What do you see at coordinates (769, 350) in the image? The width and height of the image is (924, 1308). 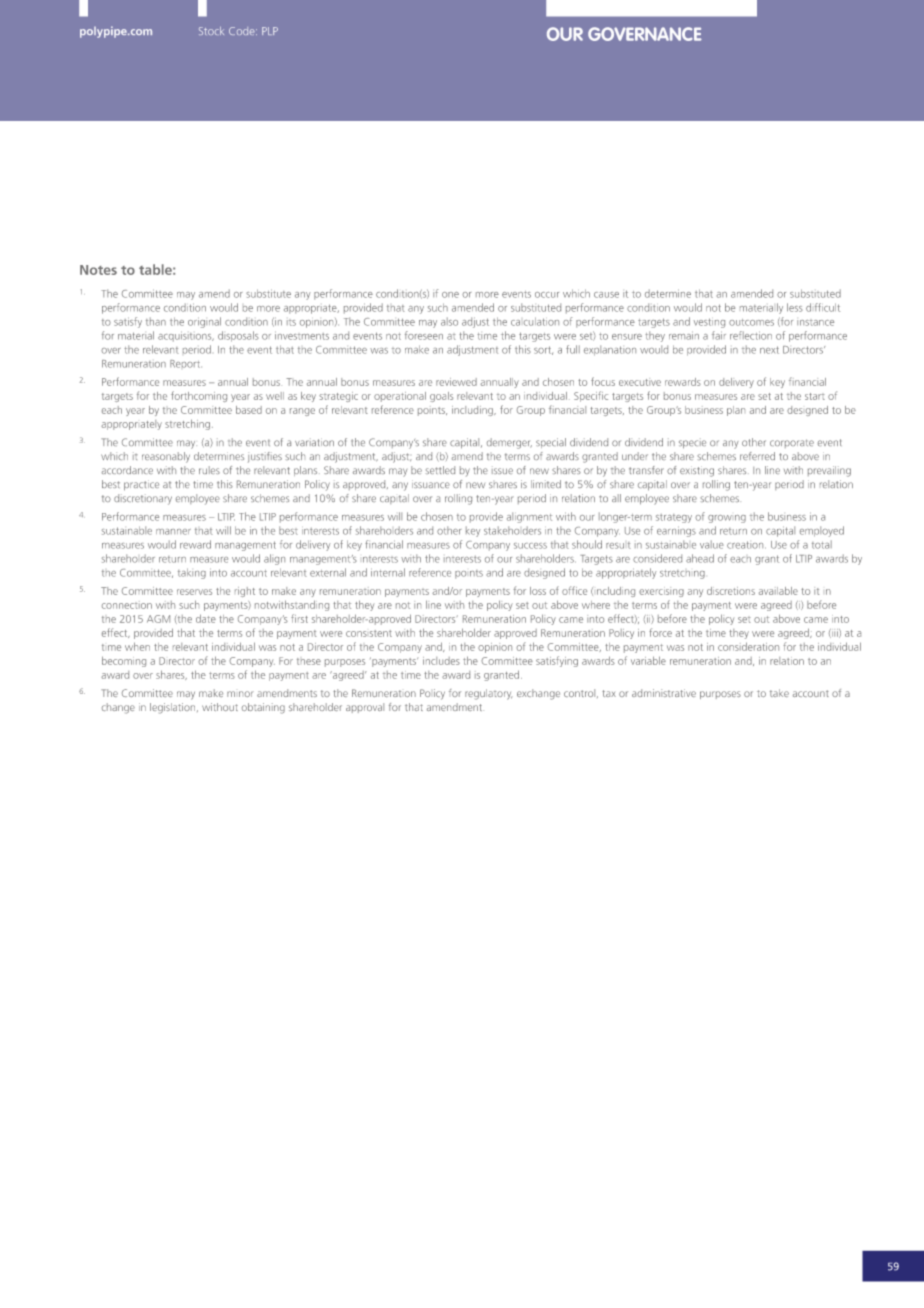 I see `next` at bounding box center [769, 350].
